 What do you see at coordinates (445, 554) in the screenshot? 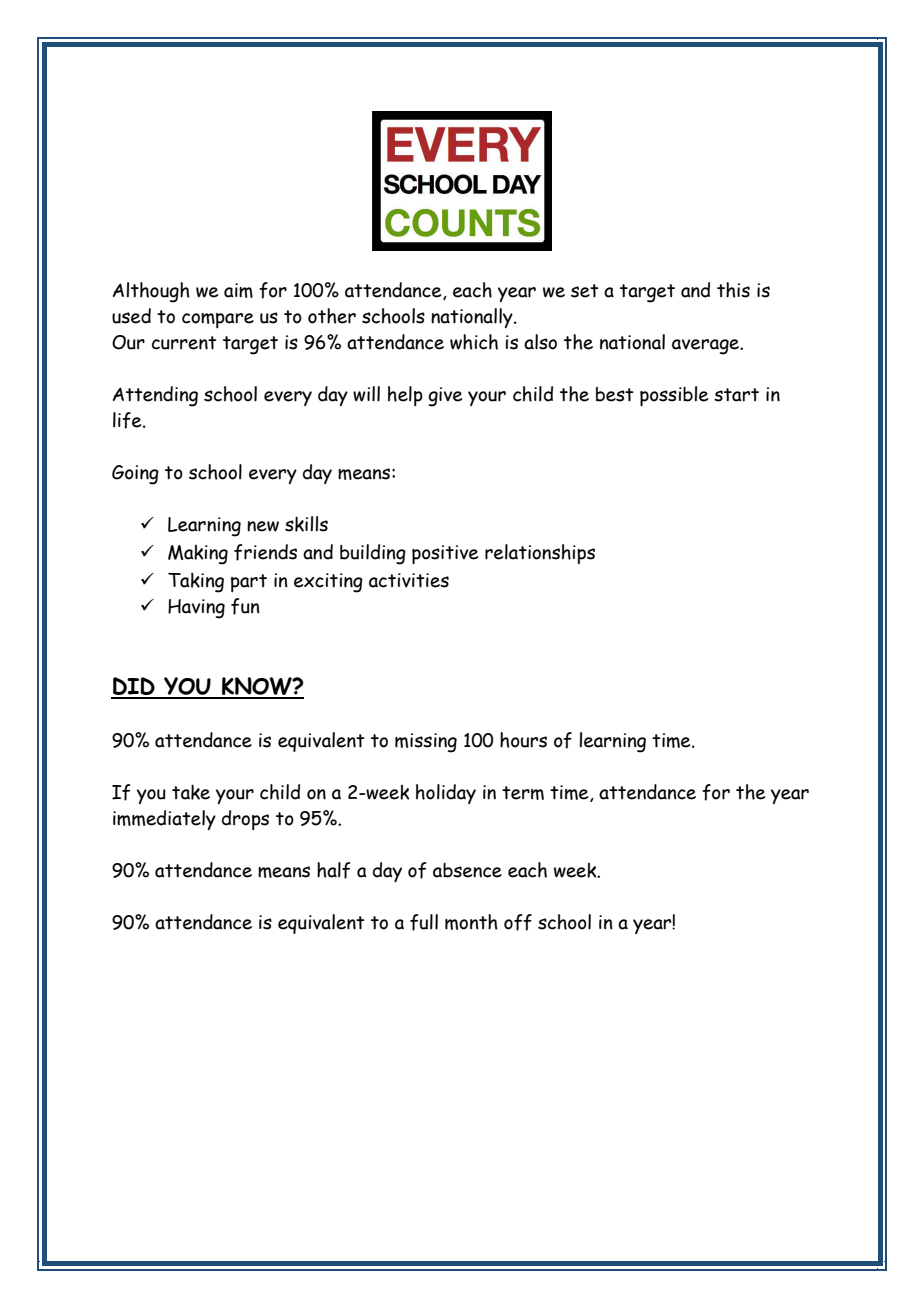
I see `positive` at bounding box center [445, 554].
